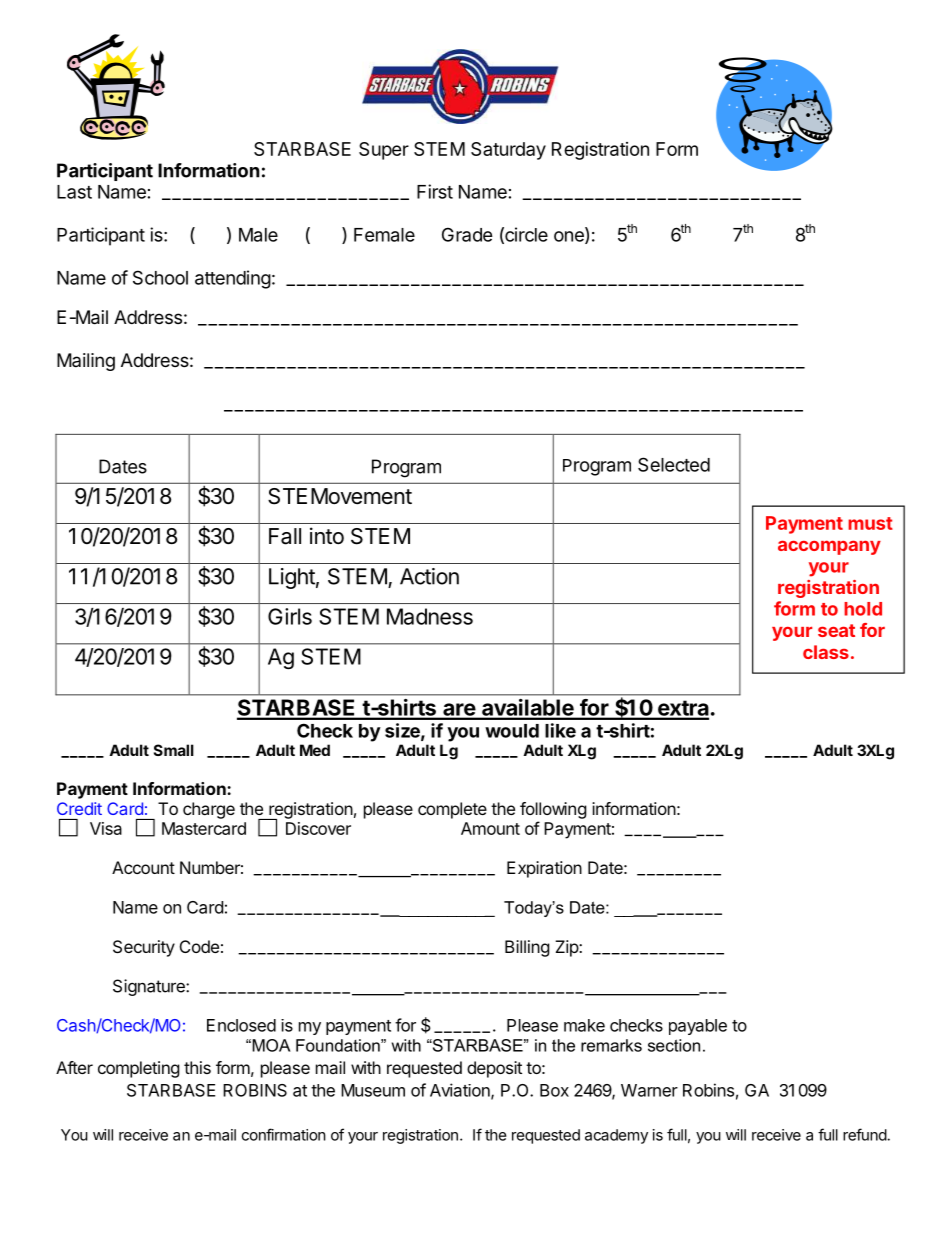 Image resolution: width=952 pixels, height=1233 pixels. Describe the element at coordinates (290, 616) in the page. I see `Girls` at that location.
